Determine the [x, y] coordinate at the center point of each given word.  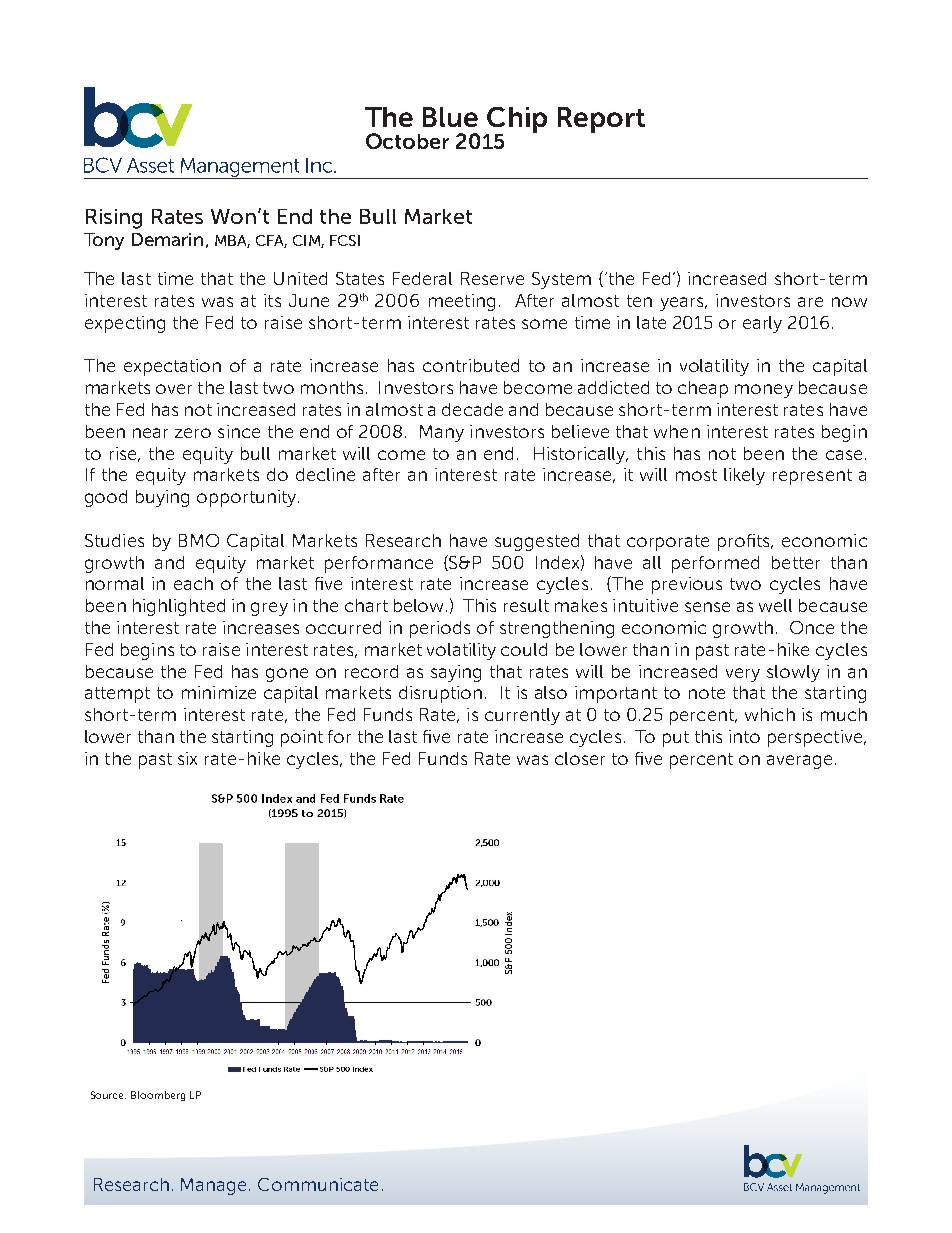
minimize [219, 692]
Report [601, 120]
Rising [114, 219]
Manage [213, 1186]
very [743, 675]
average [799, 762]
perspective [816, 738]
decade [472, 409]
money [764, 391]
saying [456, 673]
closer [580, 758]
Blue [450, 117]
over [174, 389]
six [187, 758]
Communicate [318, 1184]
